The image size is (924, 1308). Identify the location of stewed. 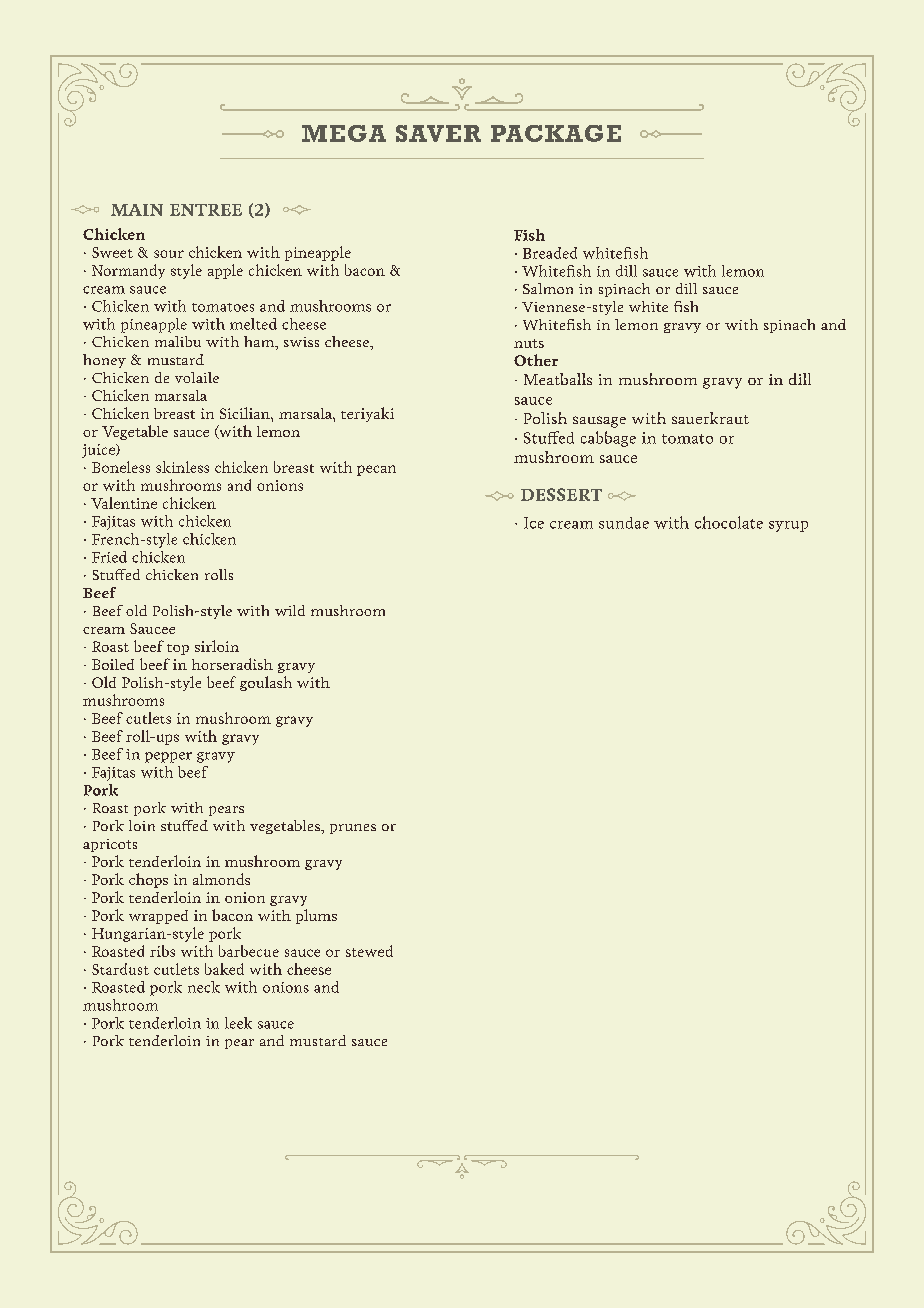
(369, 951).
